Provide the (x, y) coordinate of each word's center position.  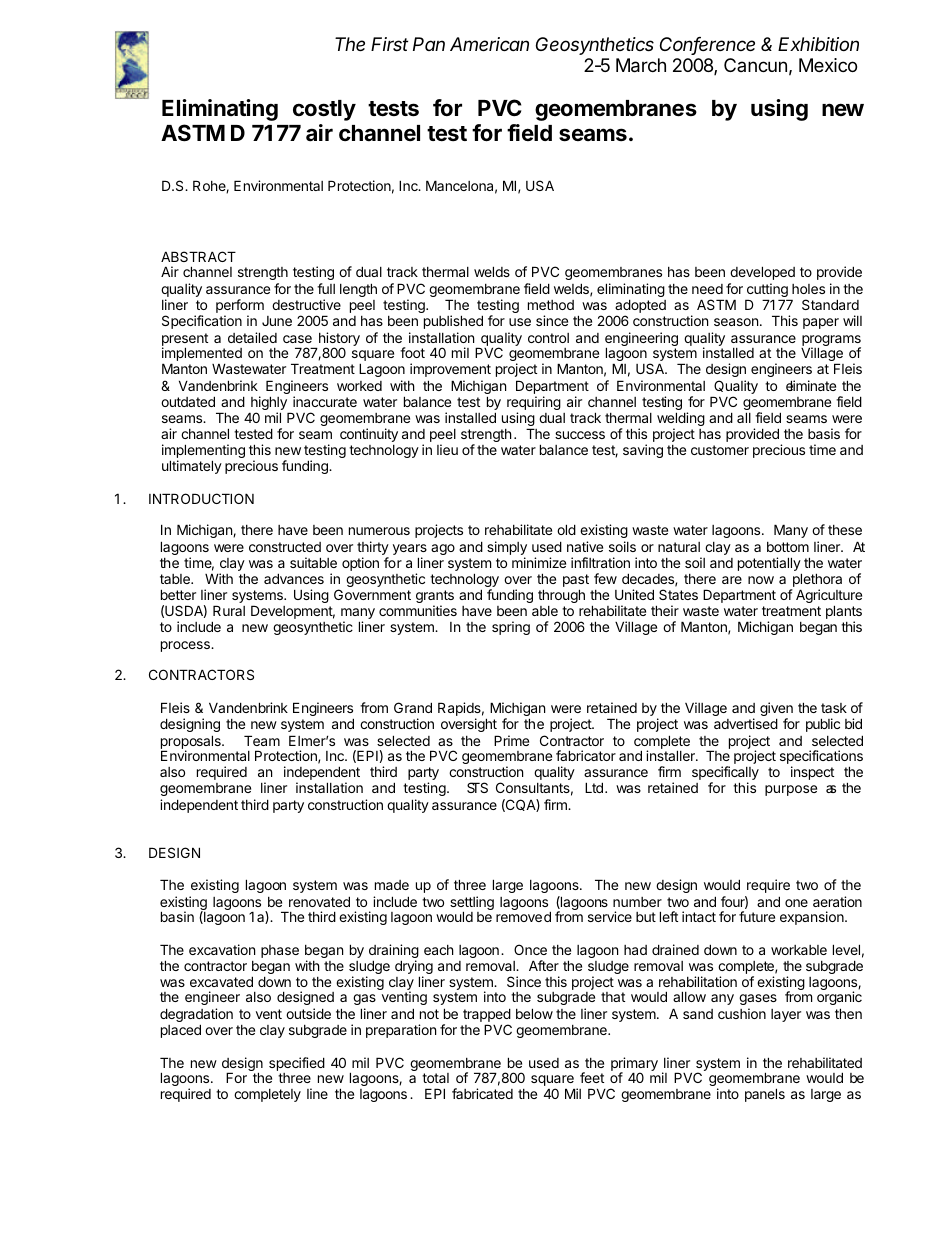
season (736, 322)
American (489, 44)
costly (324, 110)
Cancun (755, 65)
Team (262, 740)
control (548, 338)
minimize (539, 562)
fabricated (482, 1093)
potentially (770, 565)
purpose (791, 790)
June (277, 321)
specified (297, 1065)
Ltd (594, 787)
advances (294, 578)
